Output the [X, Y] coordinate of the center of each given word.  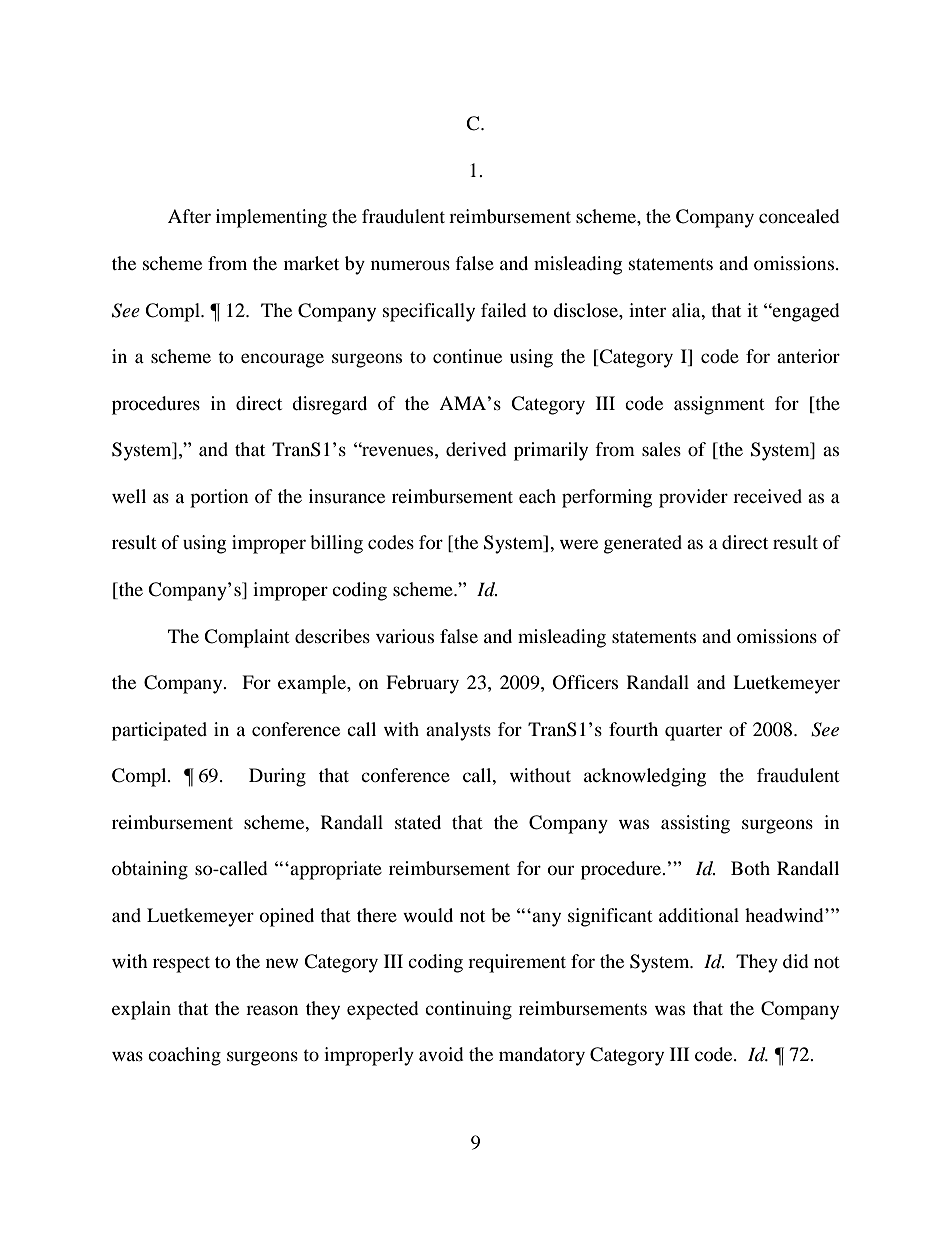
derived [476, 449]
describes [332, 636]
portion [219, 498]
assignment [719, 405]
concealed [799, 216]
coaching [184, 1056]
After [189, 216]
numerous [410, 265]
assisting [695, 824]
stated [418, 822]
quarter [693, 733]
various [405, 636]
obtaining [150, 870]
